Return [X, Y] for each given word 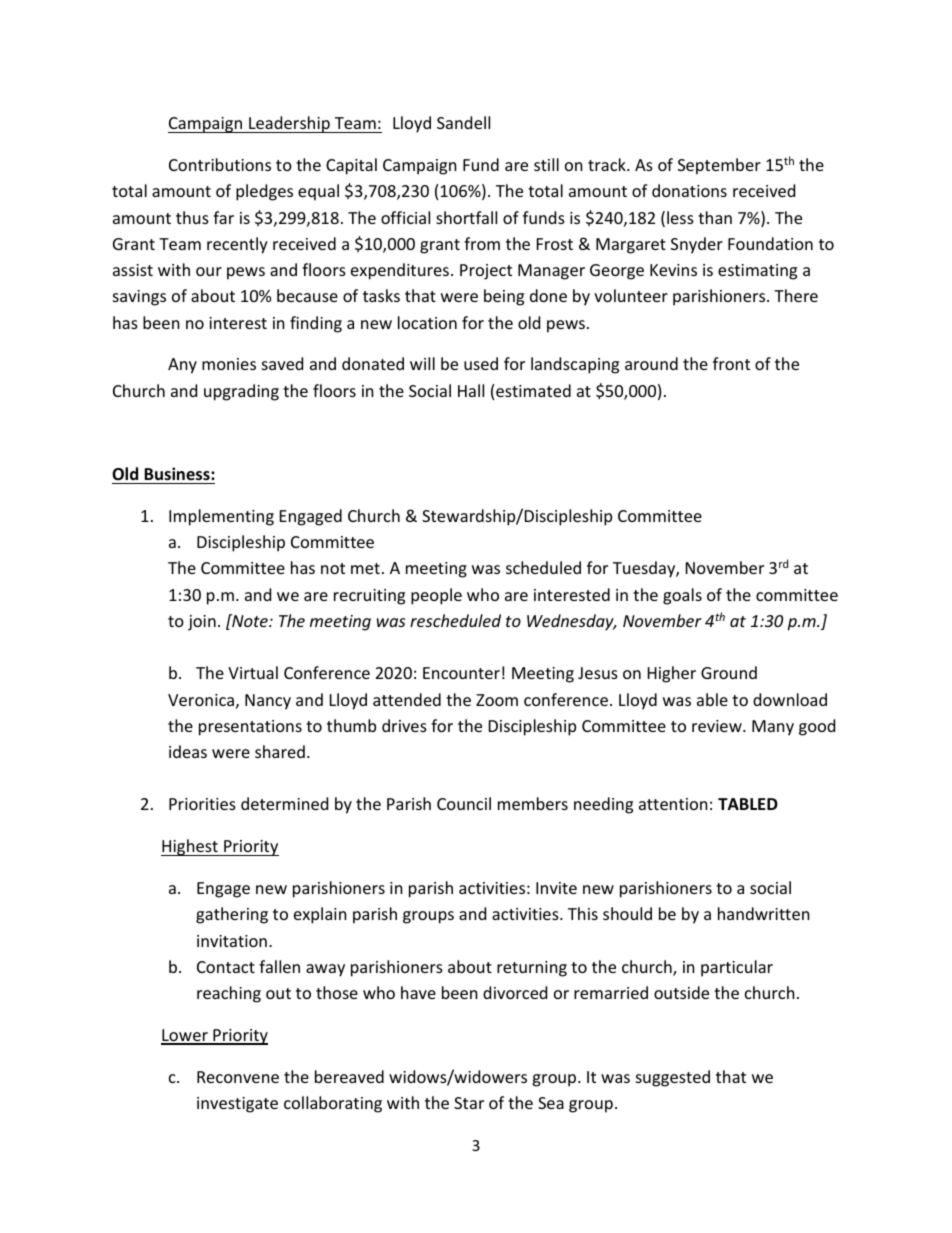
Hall [471, 390]
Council [464, 803]
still [546, 164]
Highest [190, 847]
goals [682, 596]
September [719, 166]
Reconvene [238, 1077]
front [731, 363]
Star [469, 1103]
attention [673, 804]
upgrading [241, 392]
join [202, 623]
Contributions [220, 164]
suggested [673, 1078]
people [436, 596]
